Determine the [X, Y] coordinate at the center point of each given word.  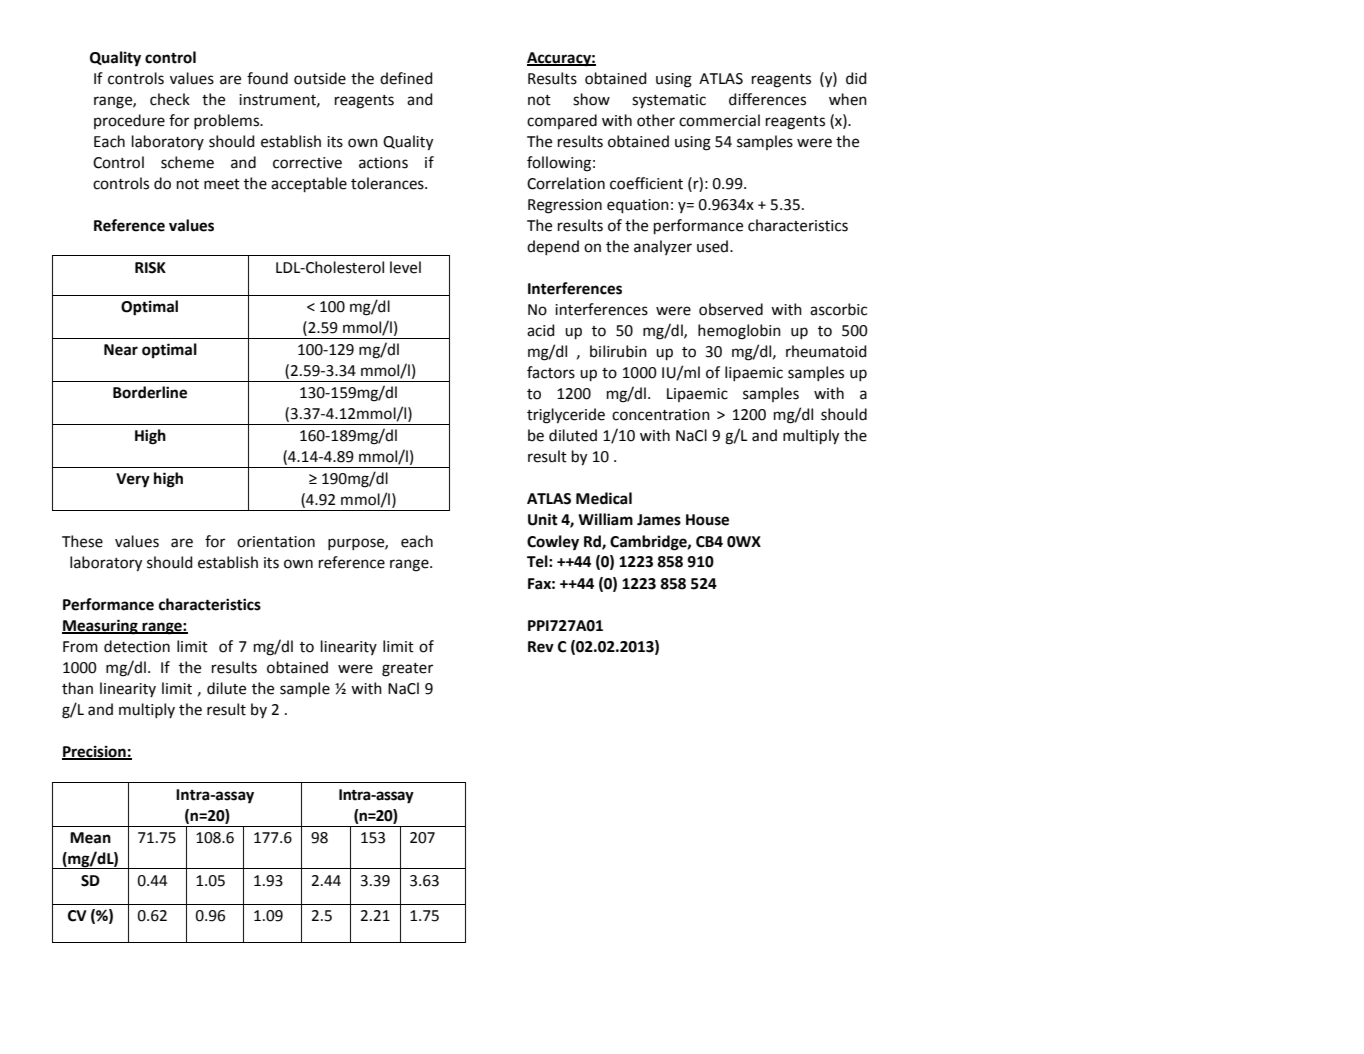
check [170, 99]
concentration [661, 415]
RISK [150, 268]
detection [137, 646]
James [659, 520]
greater [407, 670]
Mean [90, 838]
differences [767, 99]
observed [731, 309]
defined [406, 78]
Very [133, 480]
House [707, 520]
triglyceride [566, 416]
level [405, 267]
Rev [541, 647]
